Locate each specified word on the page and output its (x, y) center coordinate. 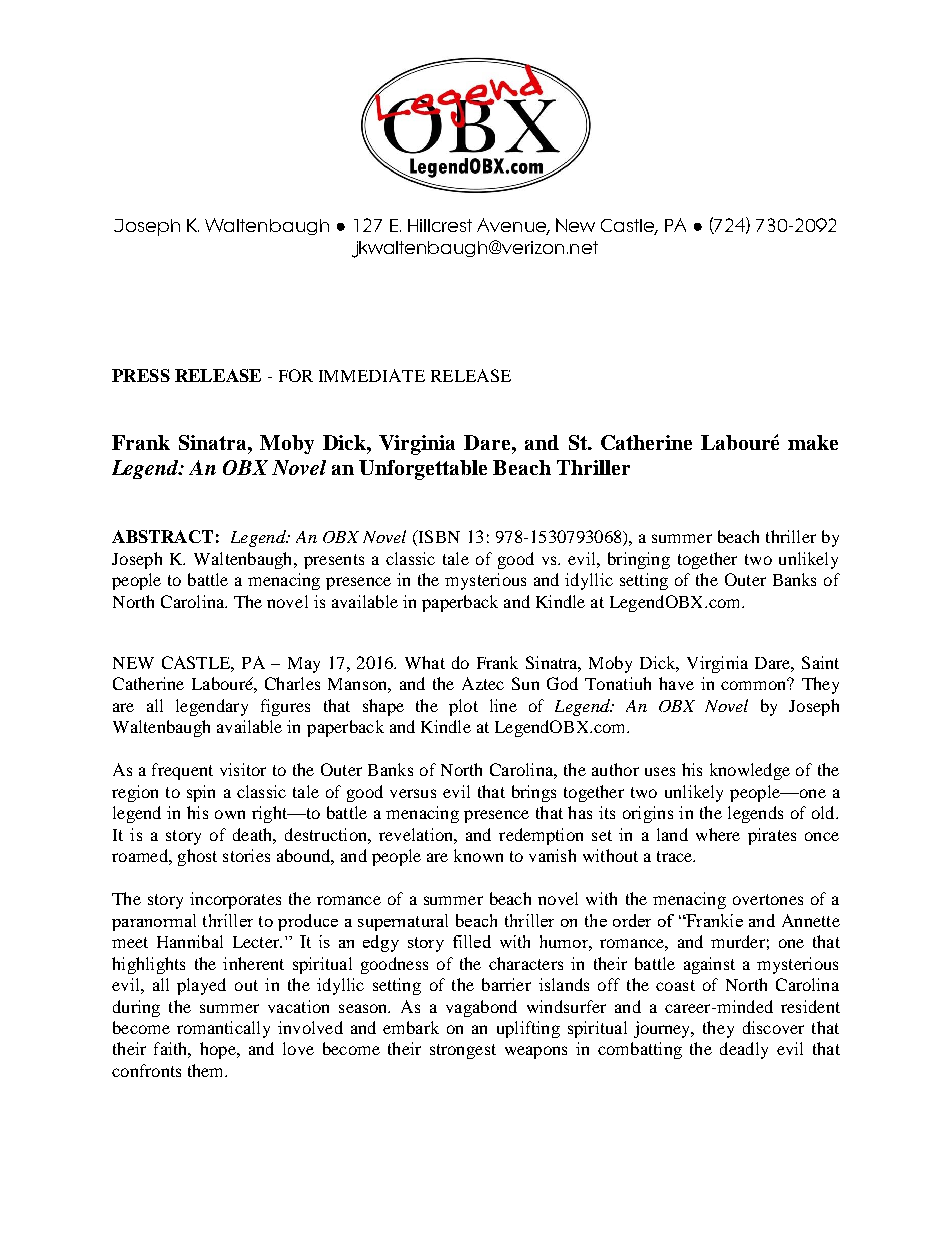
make (813, 442)
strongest (463, 1051)
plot (463, 707)
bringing (639, 560)
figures (285, 707)
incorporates (235, 900)
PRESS (141, 375)
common (755, 684)
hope (219, 1050)
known (478, 855)
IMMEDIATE (372, 375)
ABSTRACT (162, 536)
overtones (768, 899)
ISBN (438, 538)
